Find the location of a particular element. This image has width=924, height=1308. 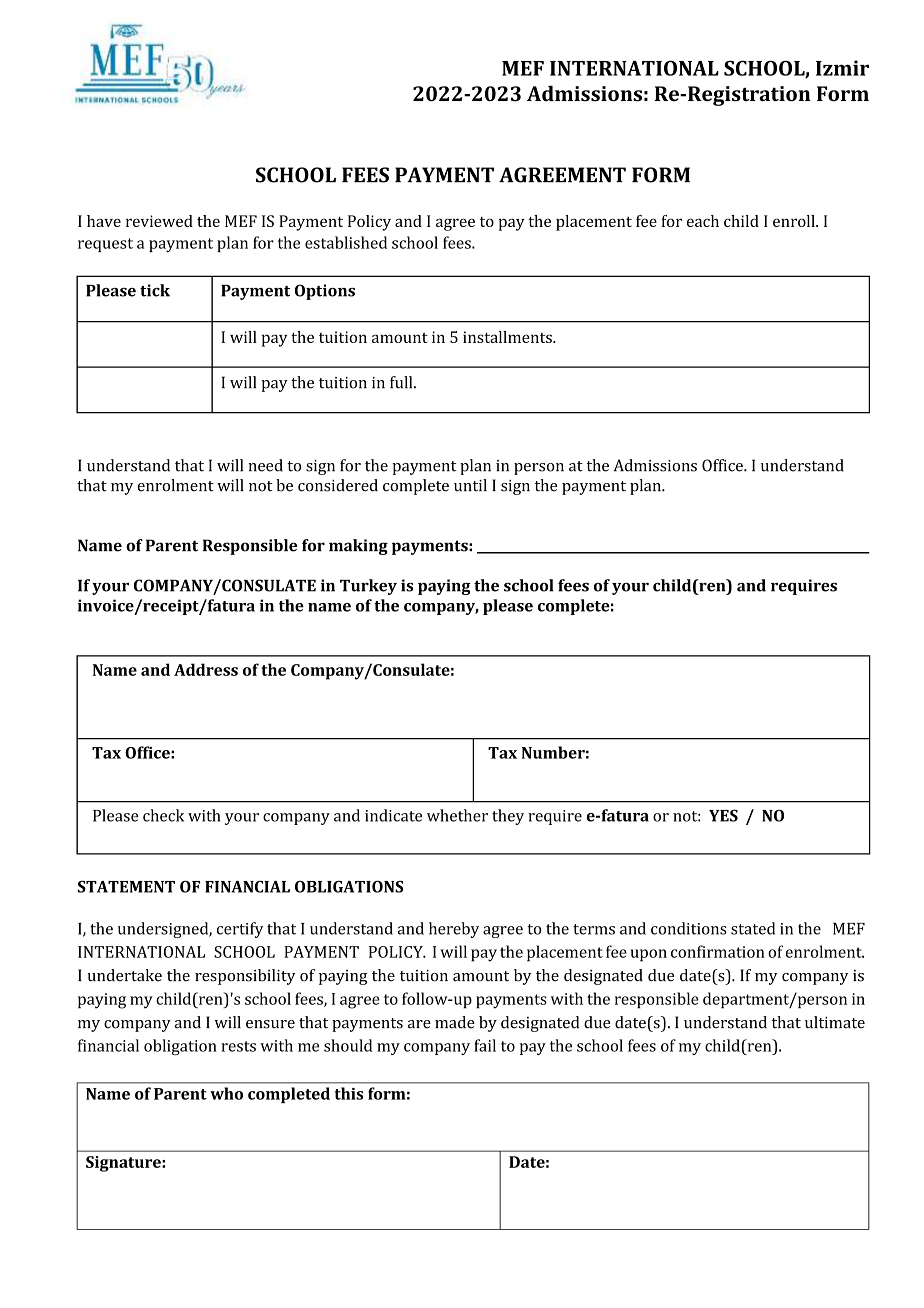

Address is located at coordinates (206, 669).
